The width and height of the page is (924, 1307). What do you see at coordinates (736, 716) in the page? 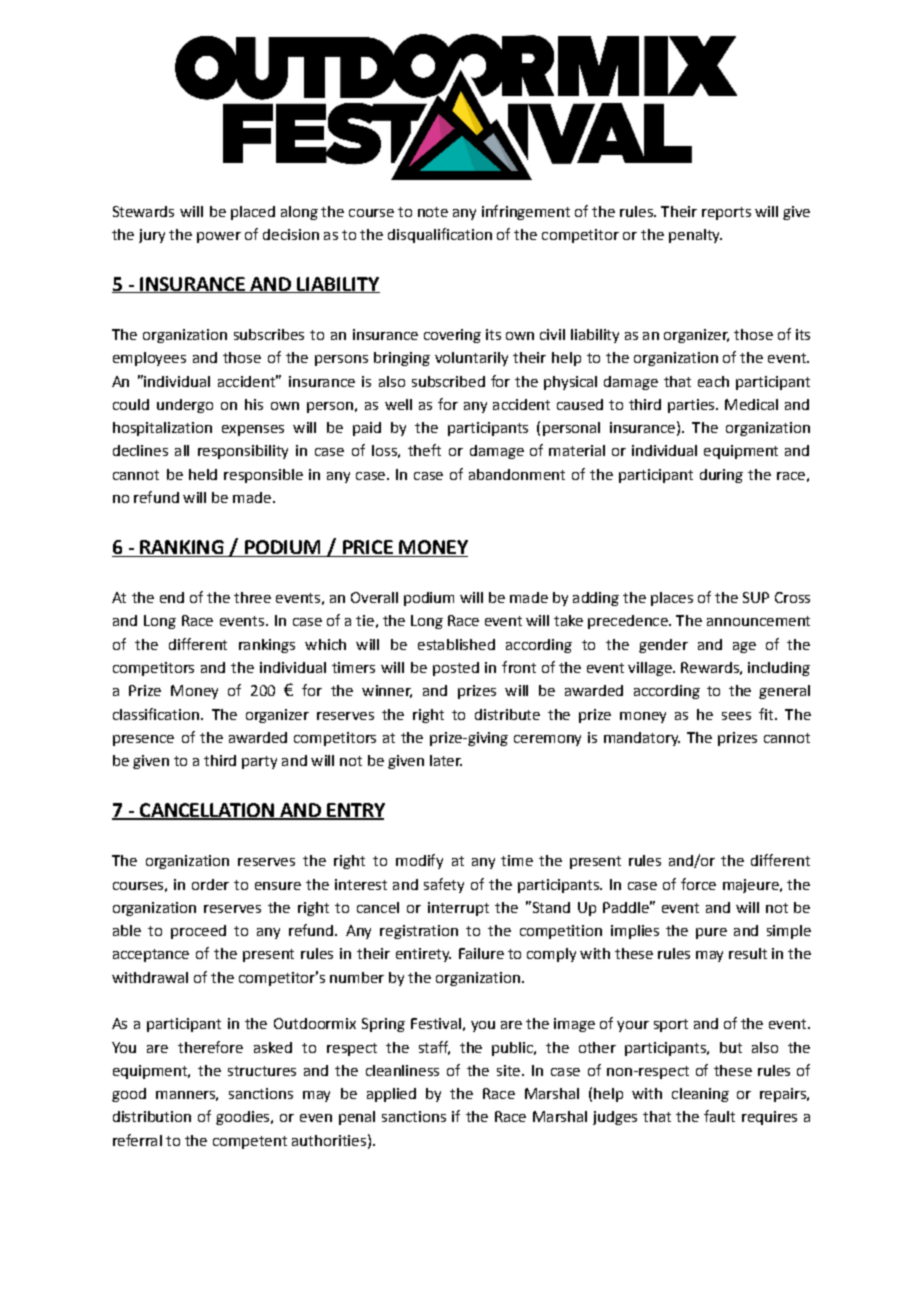
I see `sees` at bounding box center [736, 716].
